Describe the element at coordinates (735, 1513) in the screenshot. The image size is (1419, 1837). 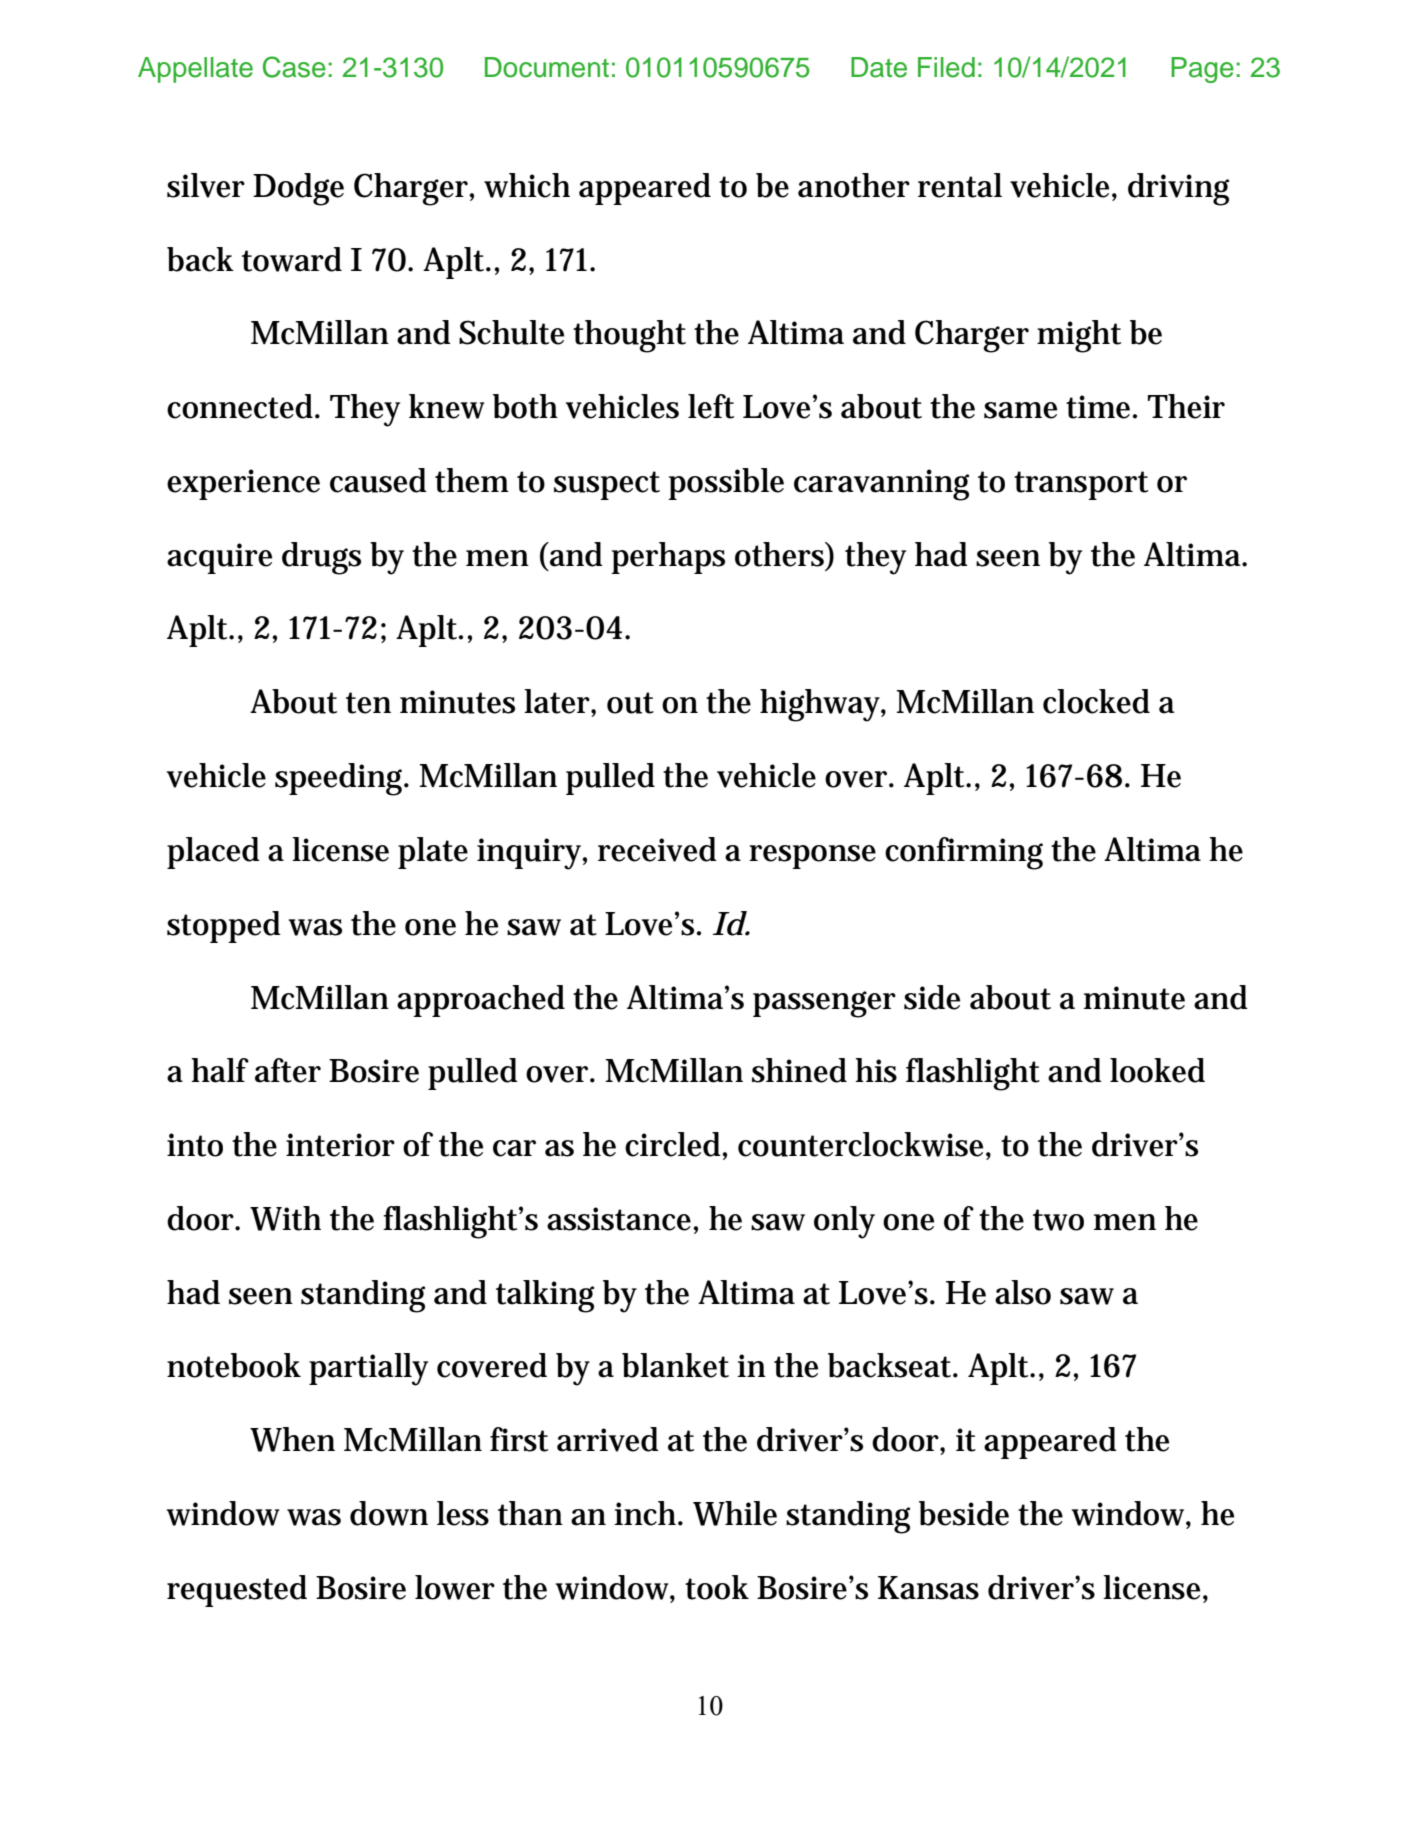
I see `While` at that location.
